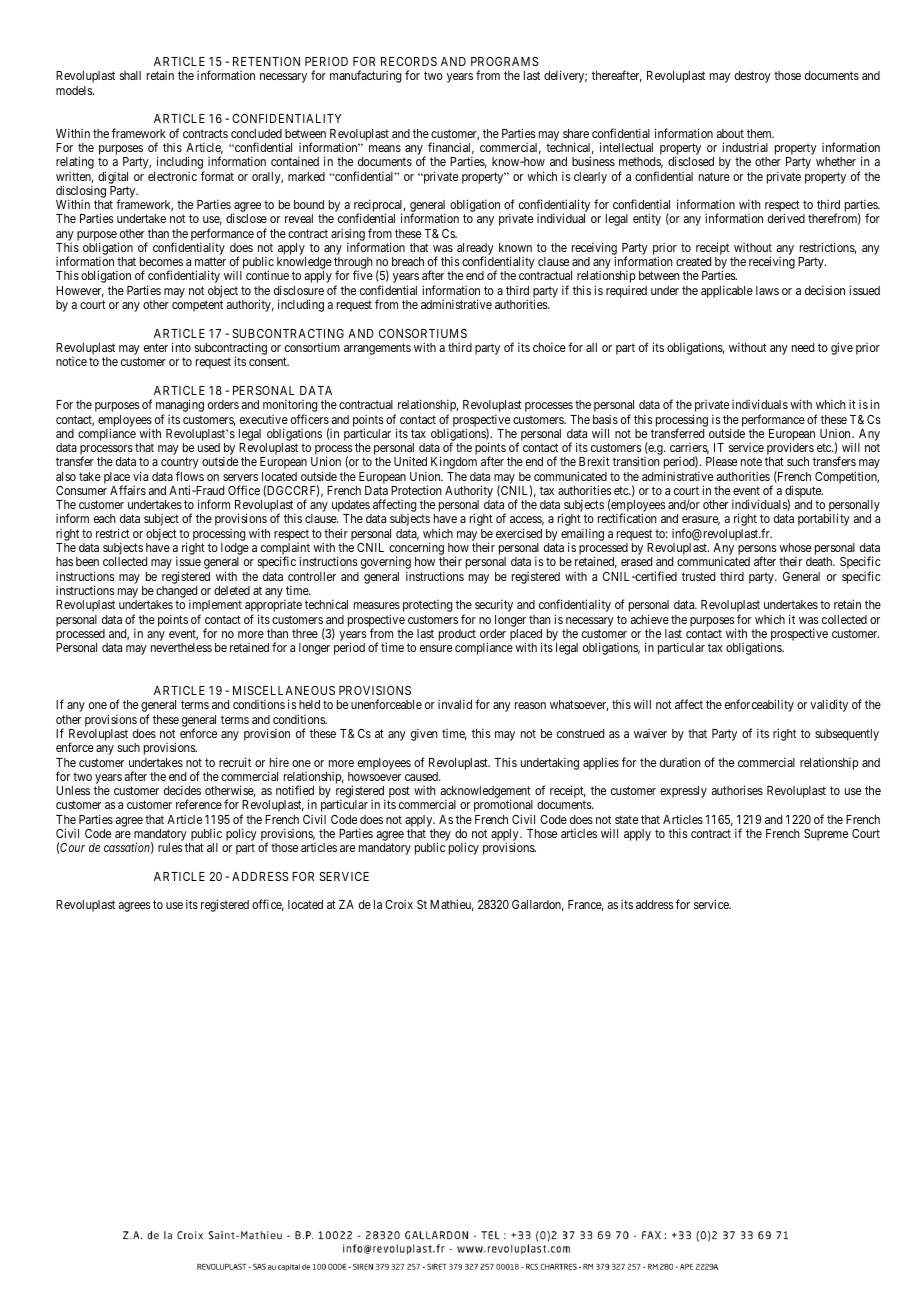  What do you see at coordinates (416, 490) in the page?
I see `Protection` at bounding box center [416, 490].
